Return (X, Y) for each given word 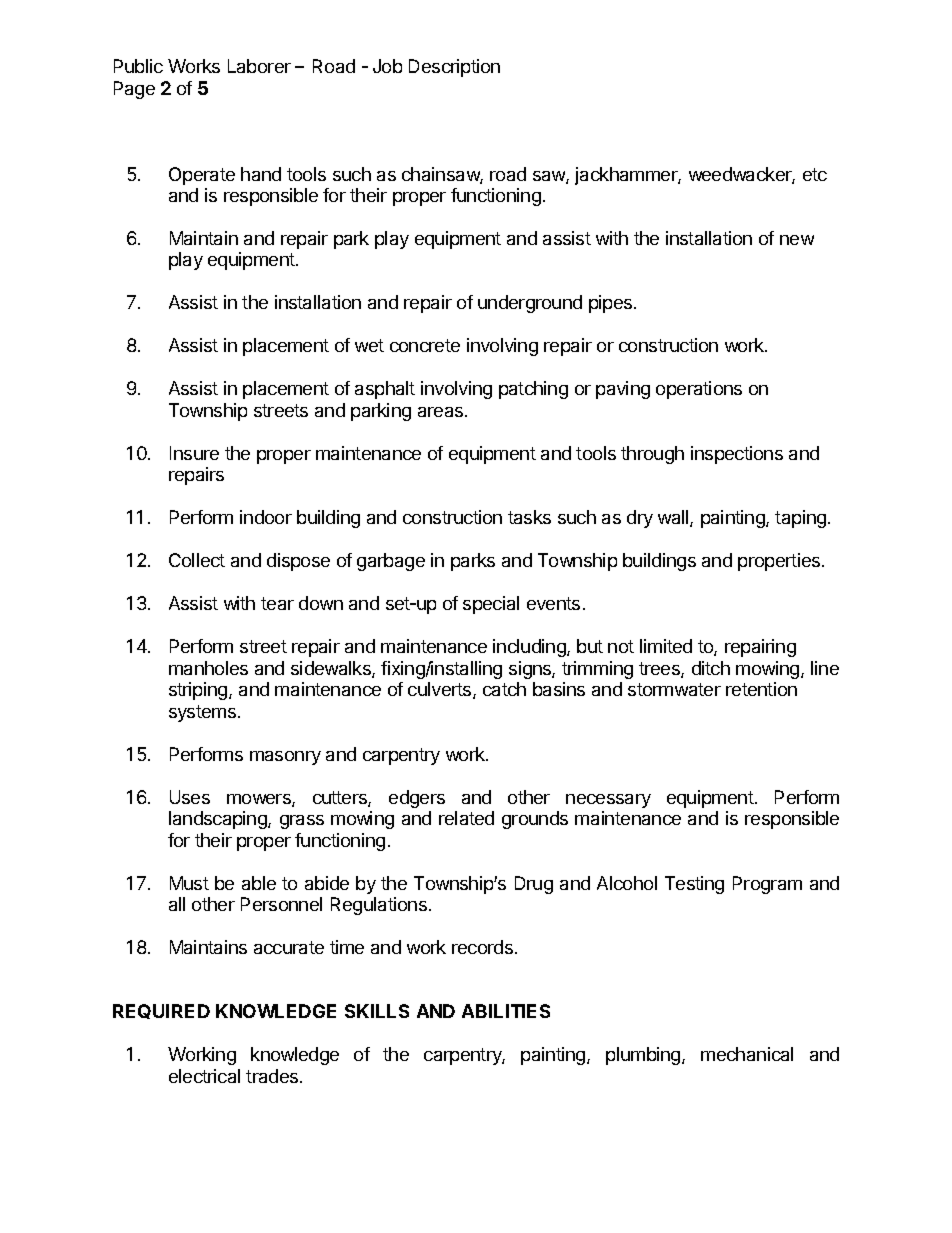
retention (761, 689)
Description (454, 68)
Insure (194, 453)
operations (699, 390)
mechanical (747, 1054)
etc (815, 174)
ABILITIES (506, 1011)
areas (442, 412)
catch (504, 689)
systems (202, 713)
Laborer (259, 66)
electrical (204, 1076)
